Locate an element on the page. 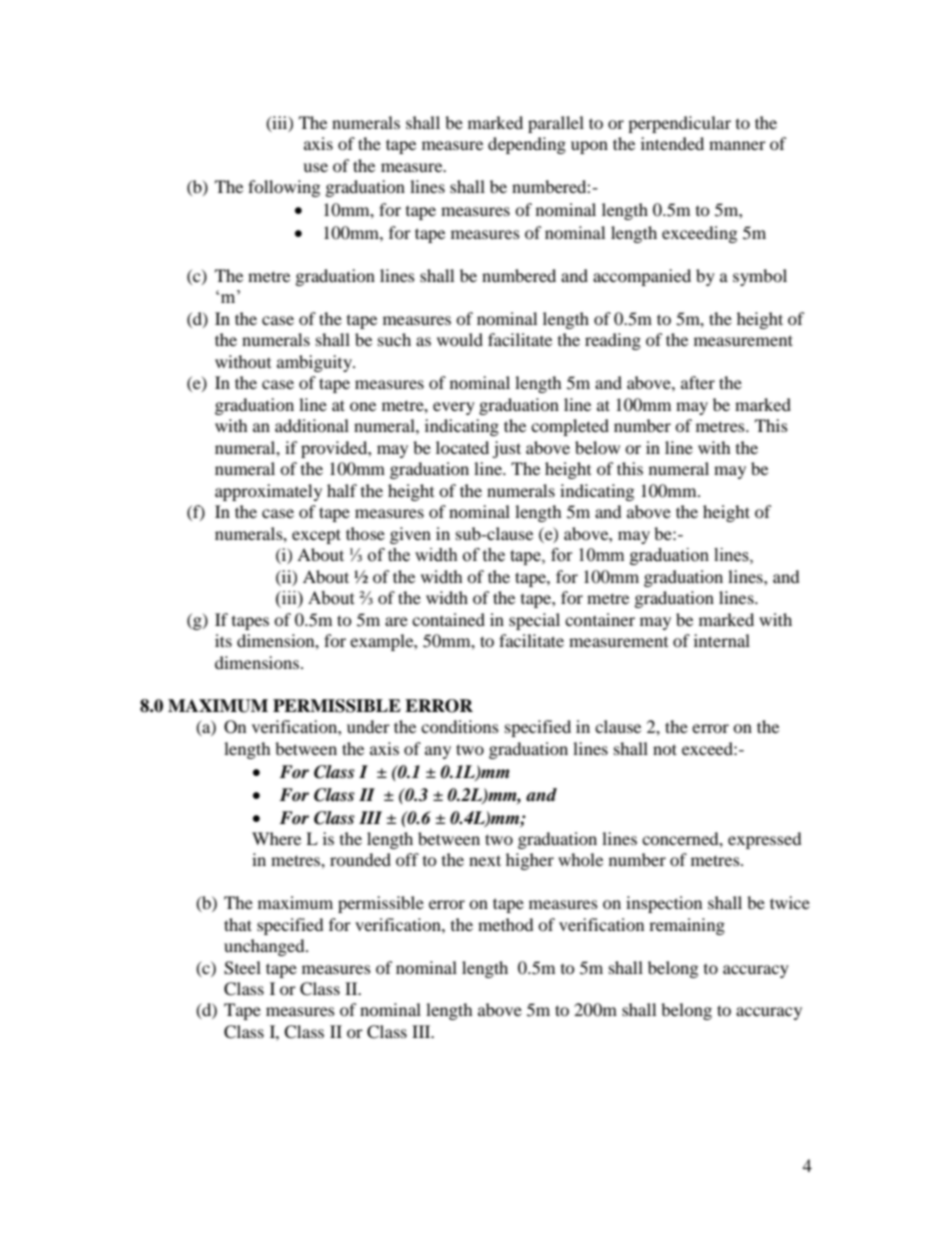  unchanged is located at coordinates (265, 947).
